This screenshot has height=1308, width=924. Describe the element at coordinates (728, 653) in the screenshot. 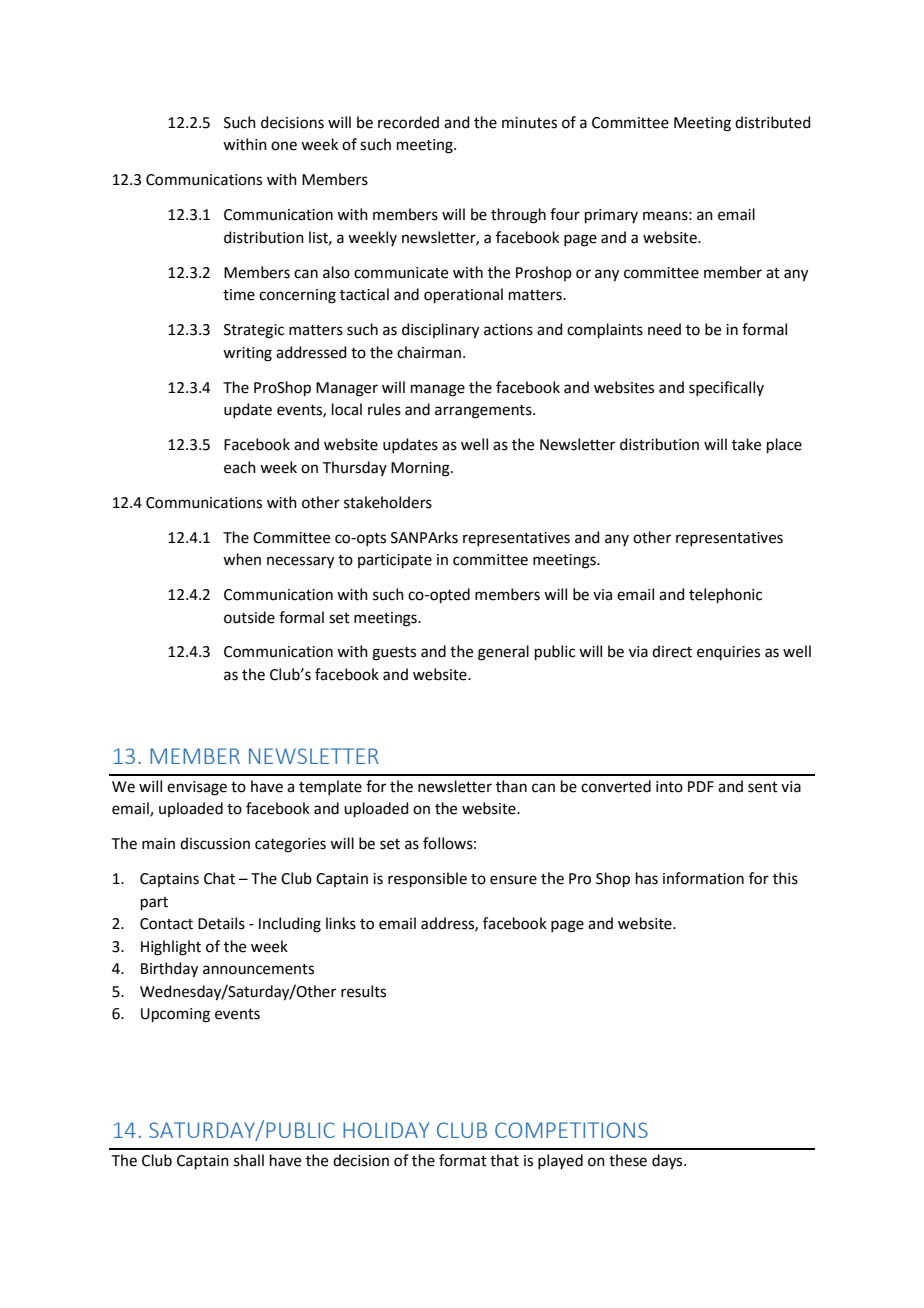

I see `enquiries` at that location.
